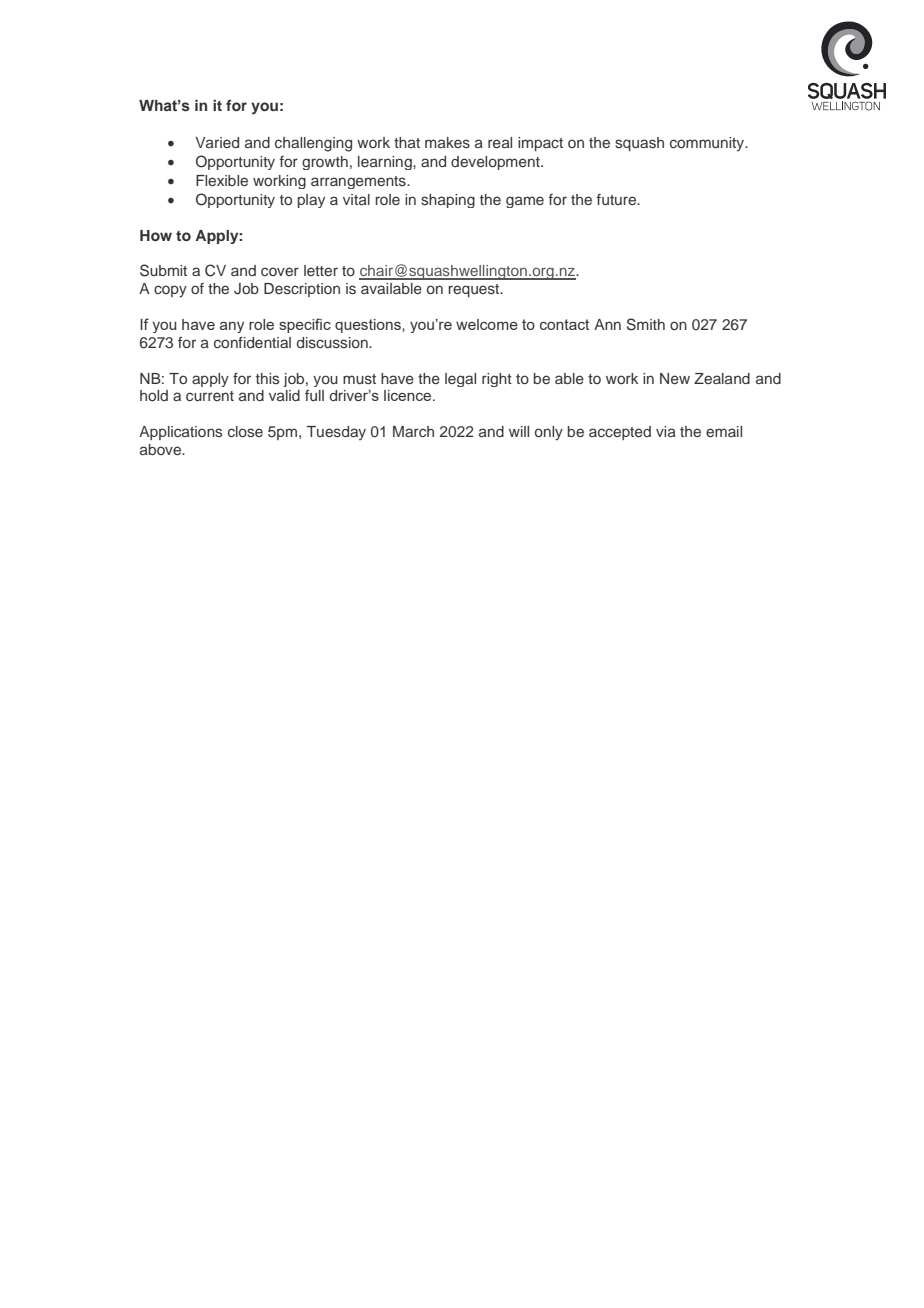 Image resolution: width=924 pixels, height=1308 pixels. I want to click on future, so click(617, 199).
